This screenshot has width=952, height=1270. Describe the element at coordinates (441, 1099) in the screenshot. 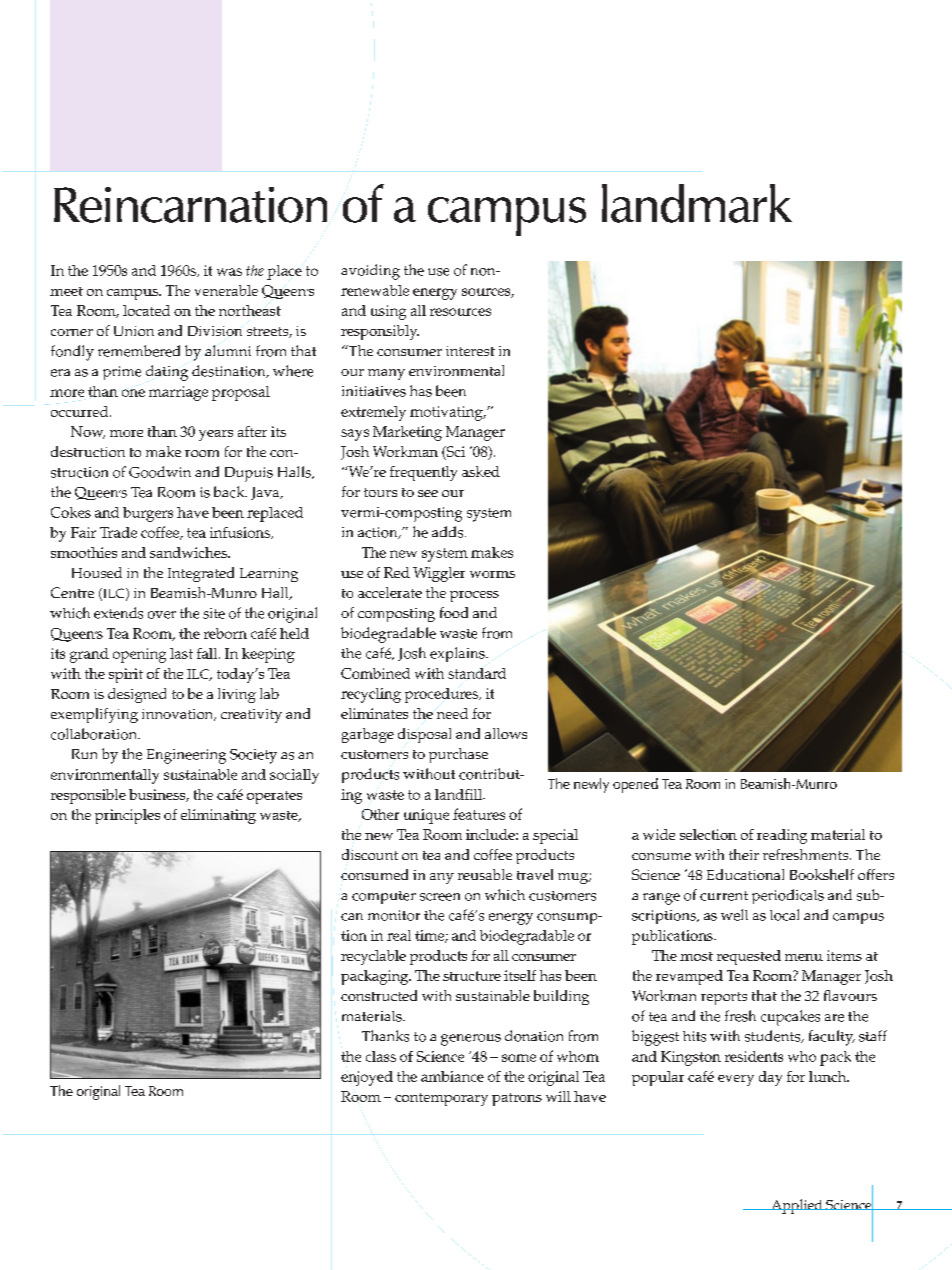

I see `contemporary` at that location.
